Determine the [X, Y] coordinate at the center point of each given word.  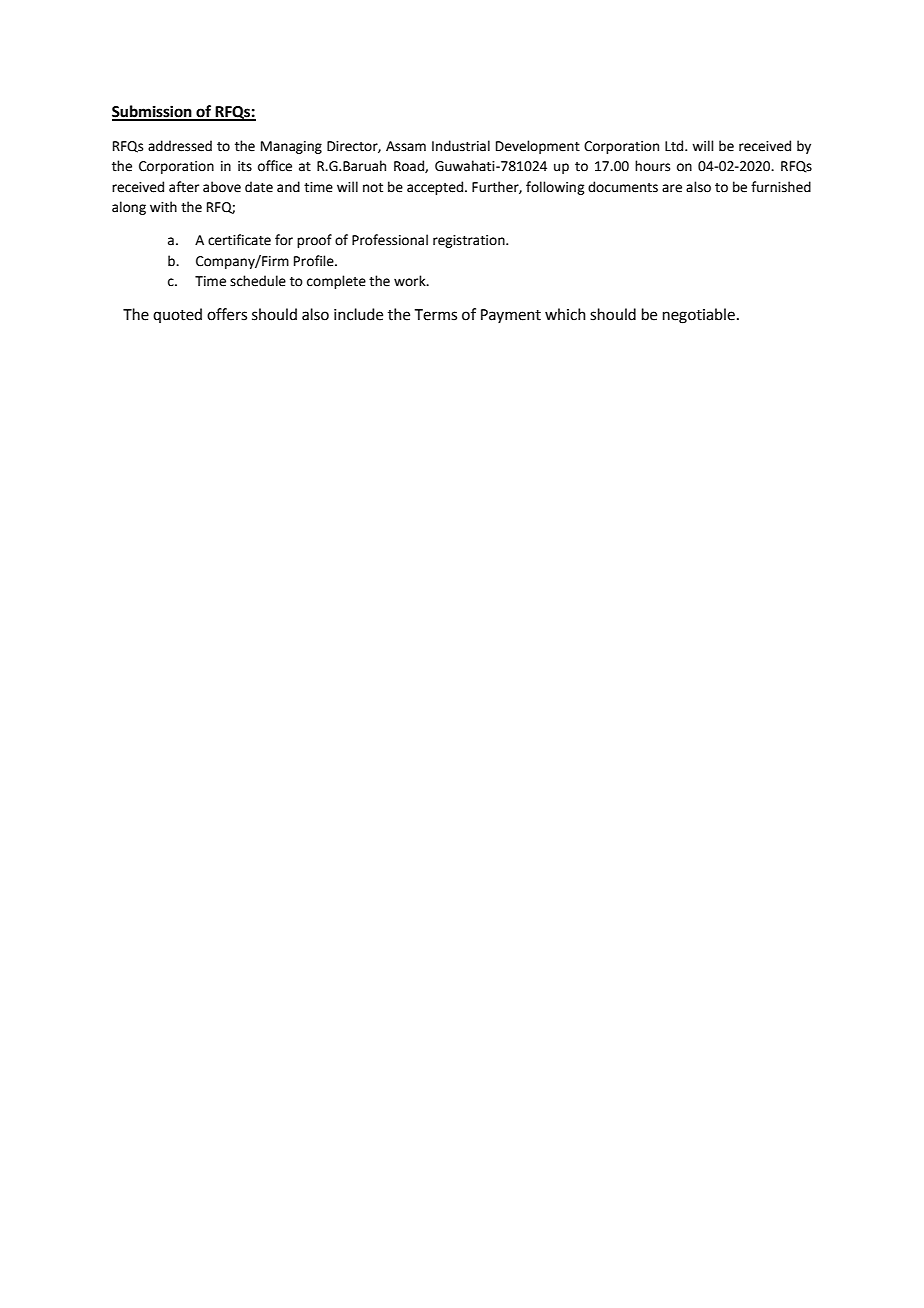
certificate [239, 240]
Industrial [461, 146]
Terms [436, 315]
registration [470, 241]
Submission [153, 112]
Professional [390, 240]
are [672, 188]
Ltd [675, 146]
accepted [435, 188]
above [222, 187]
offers [227, 314]
